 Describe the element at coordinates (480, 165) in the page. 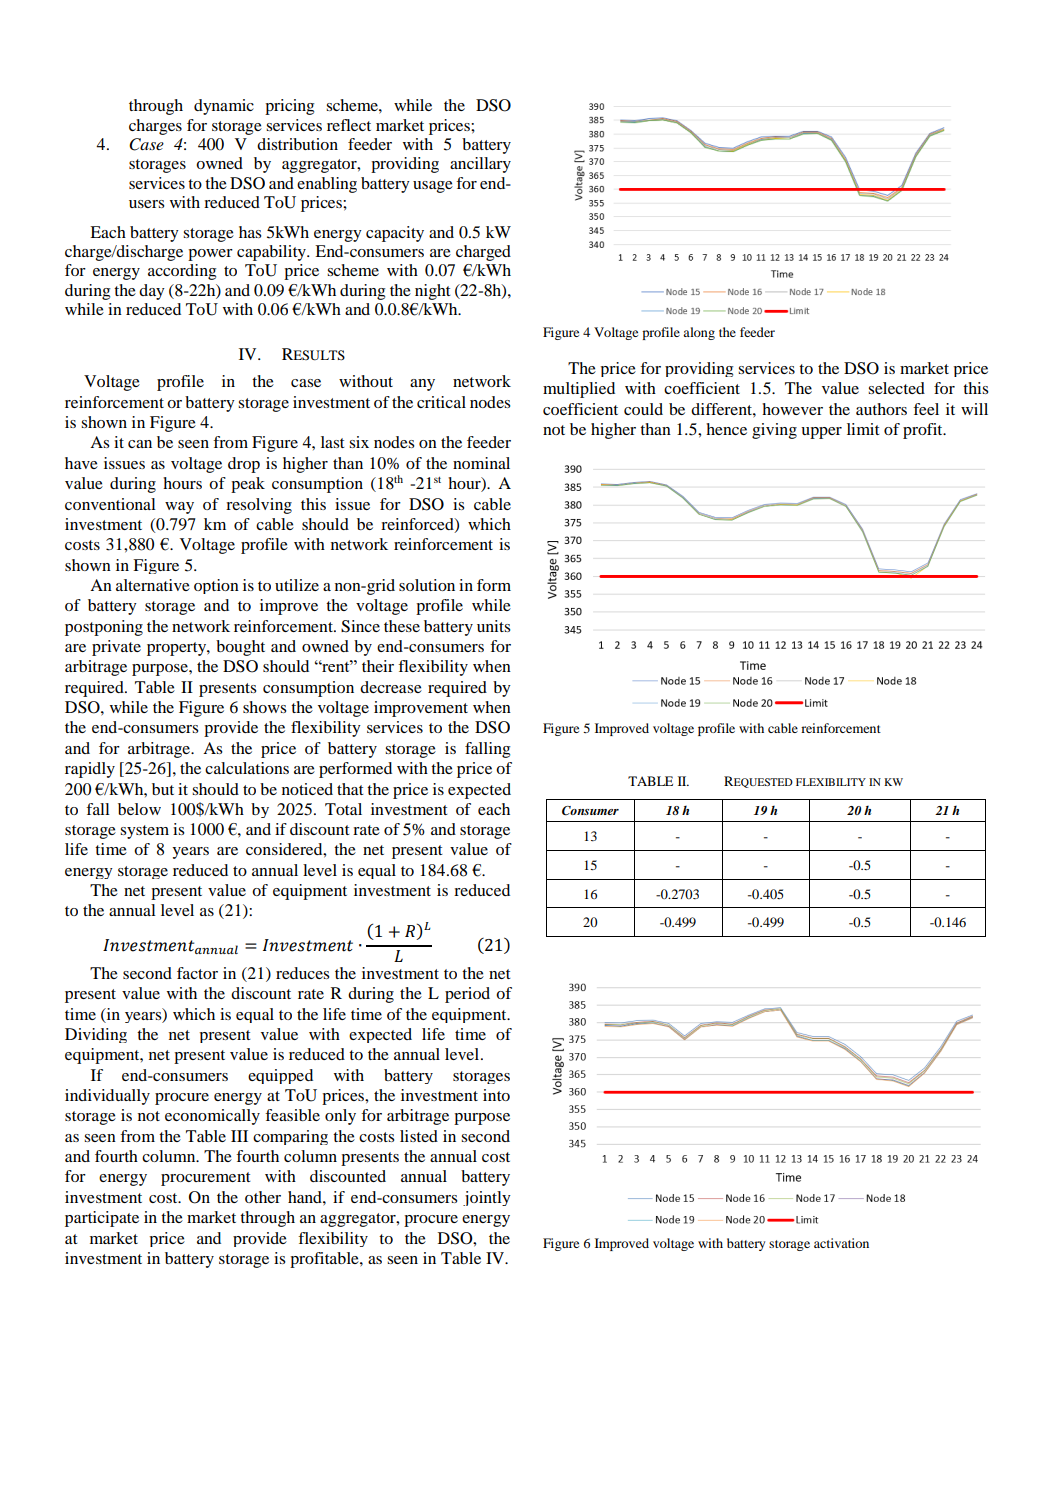

I see `ancillary` at that location.
